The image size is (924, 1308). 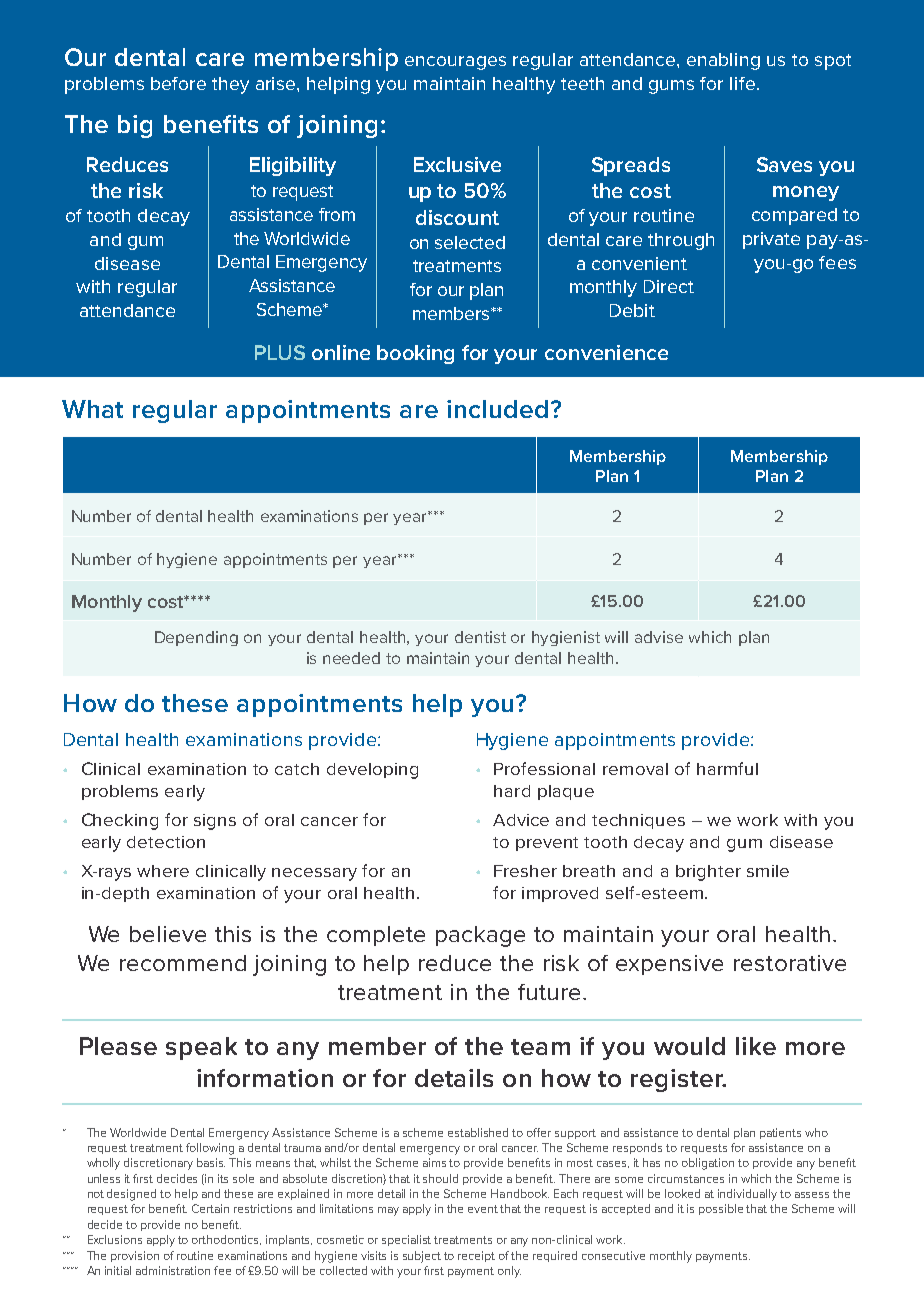 I want to click on possible, so click(x=721, y=1209).
